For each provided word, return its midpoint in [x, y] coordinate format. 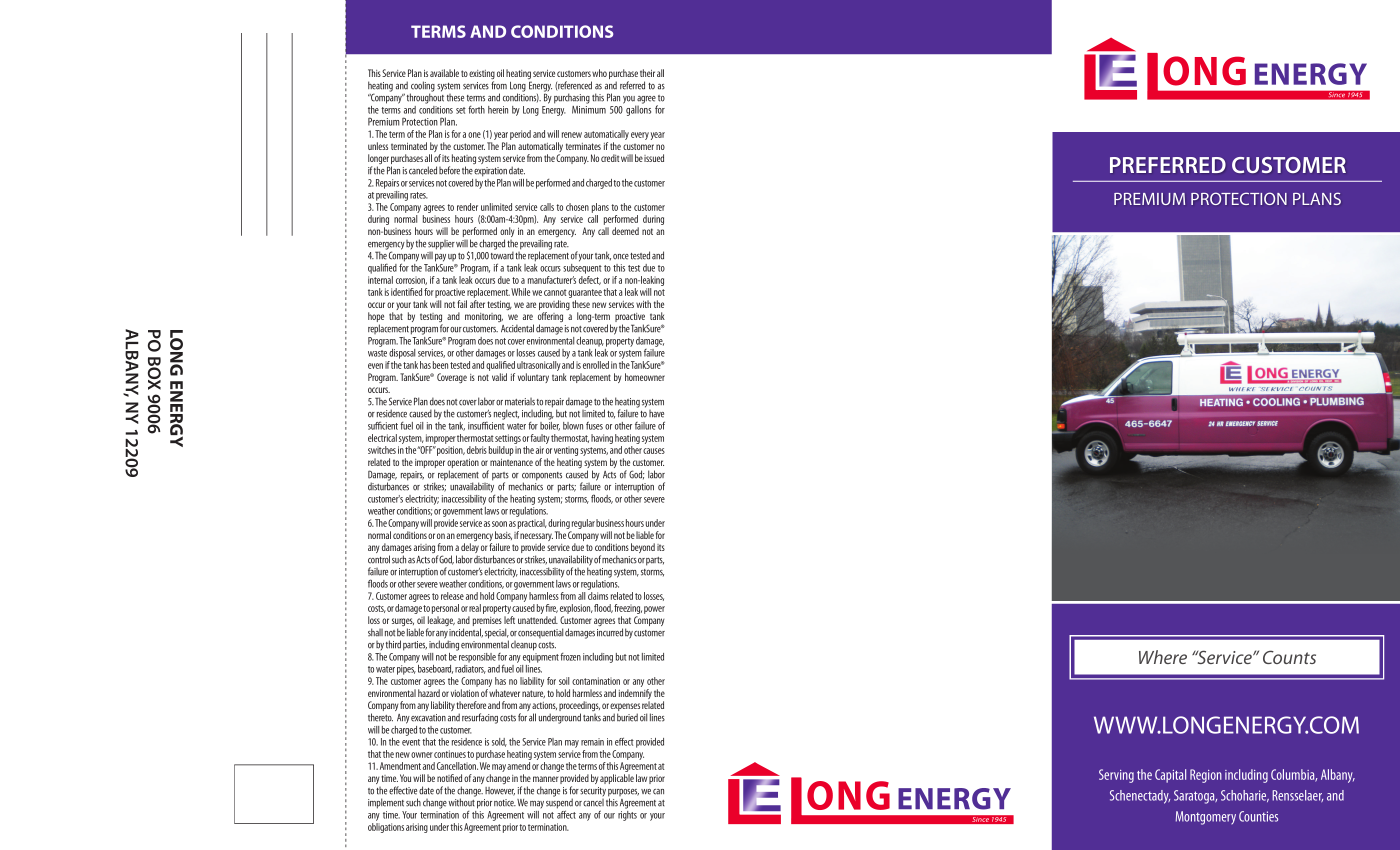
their [647, 73]
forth [476, 110]
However [500, 791]
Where [1163, 657]
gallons [638, 109]
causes [654, 451]
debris [477, 450]
